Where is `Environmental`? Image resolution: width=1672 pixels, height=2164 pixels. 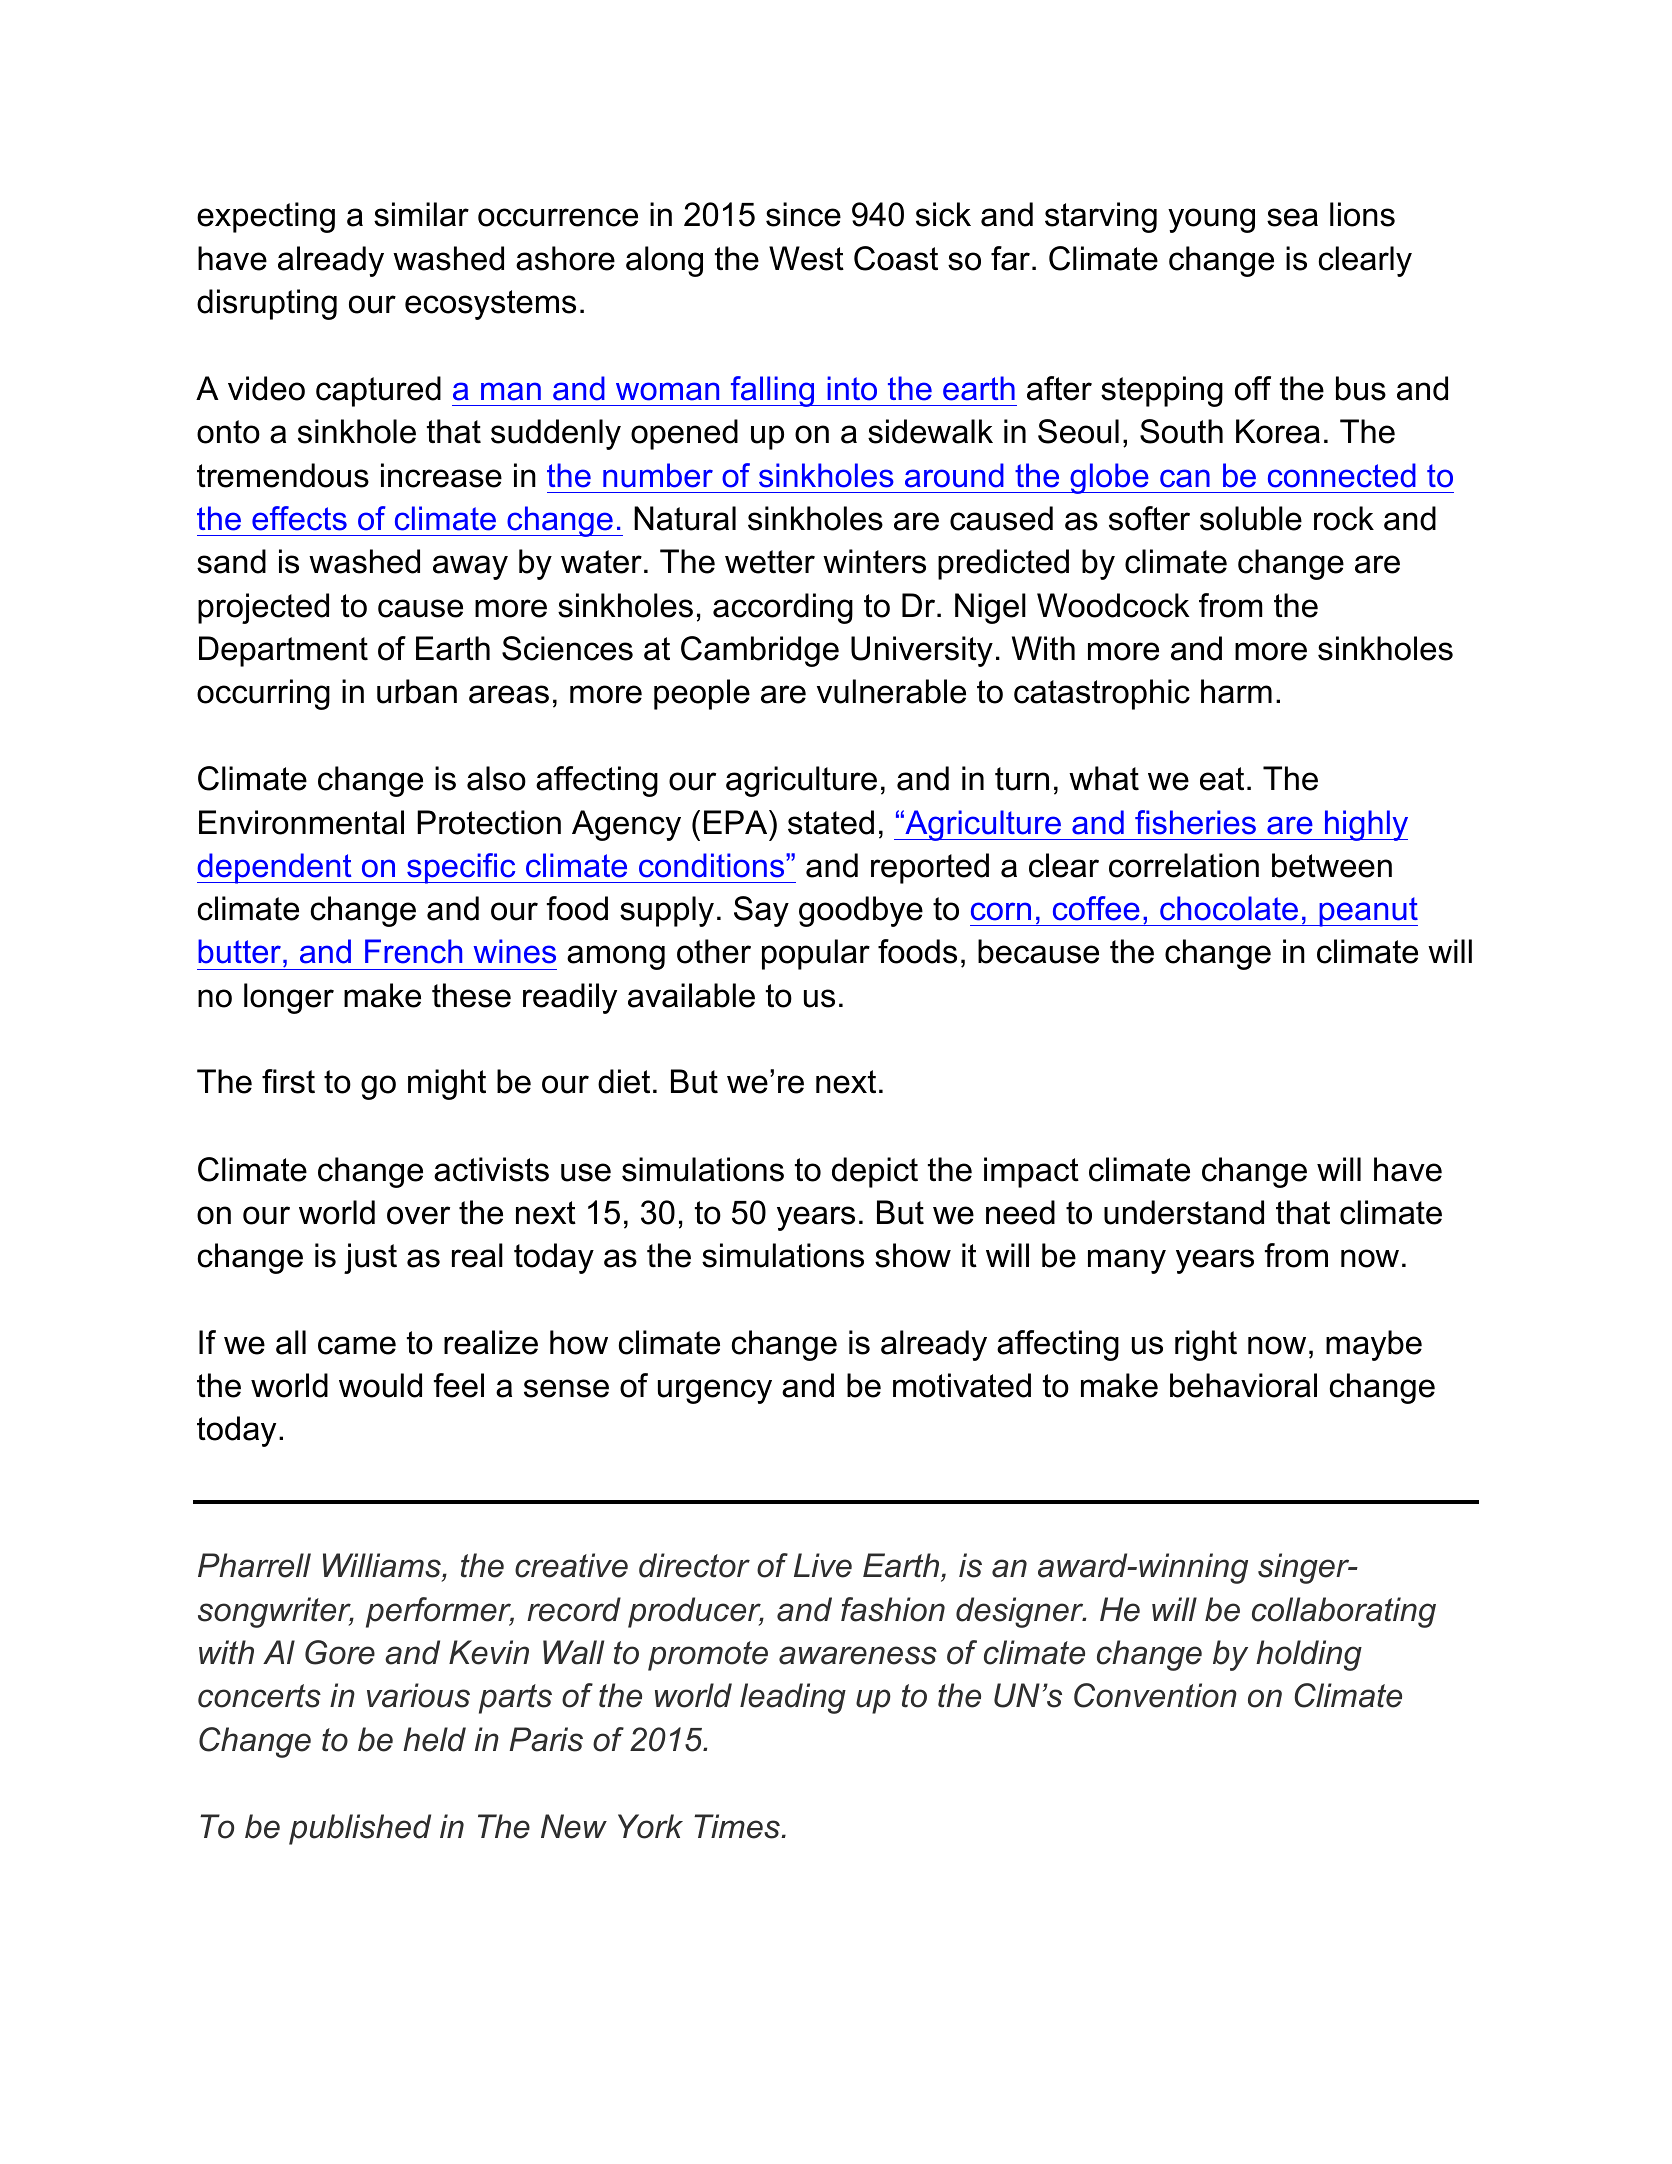
Environmental is located at coordinates (301, 822).
